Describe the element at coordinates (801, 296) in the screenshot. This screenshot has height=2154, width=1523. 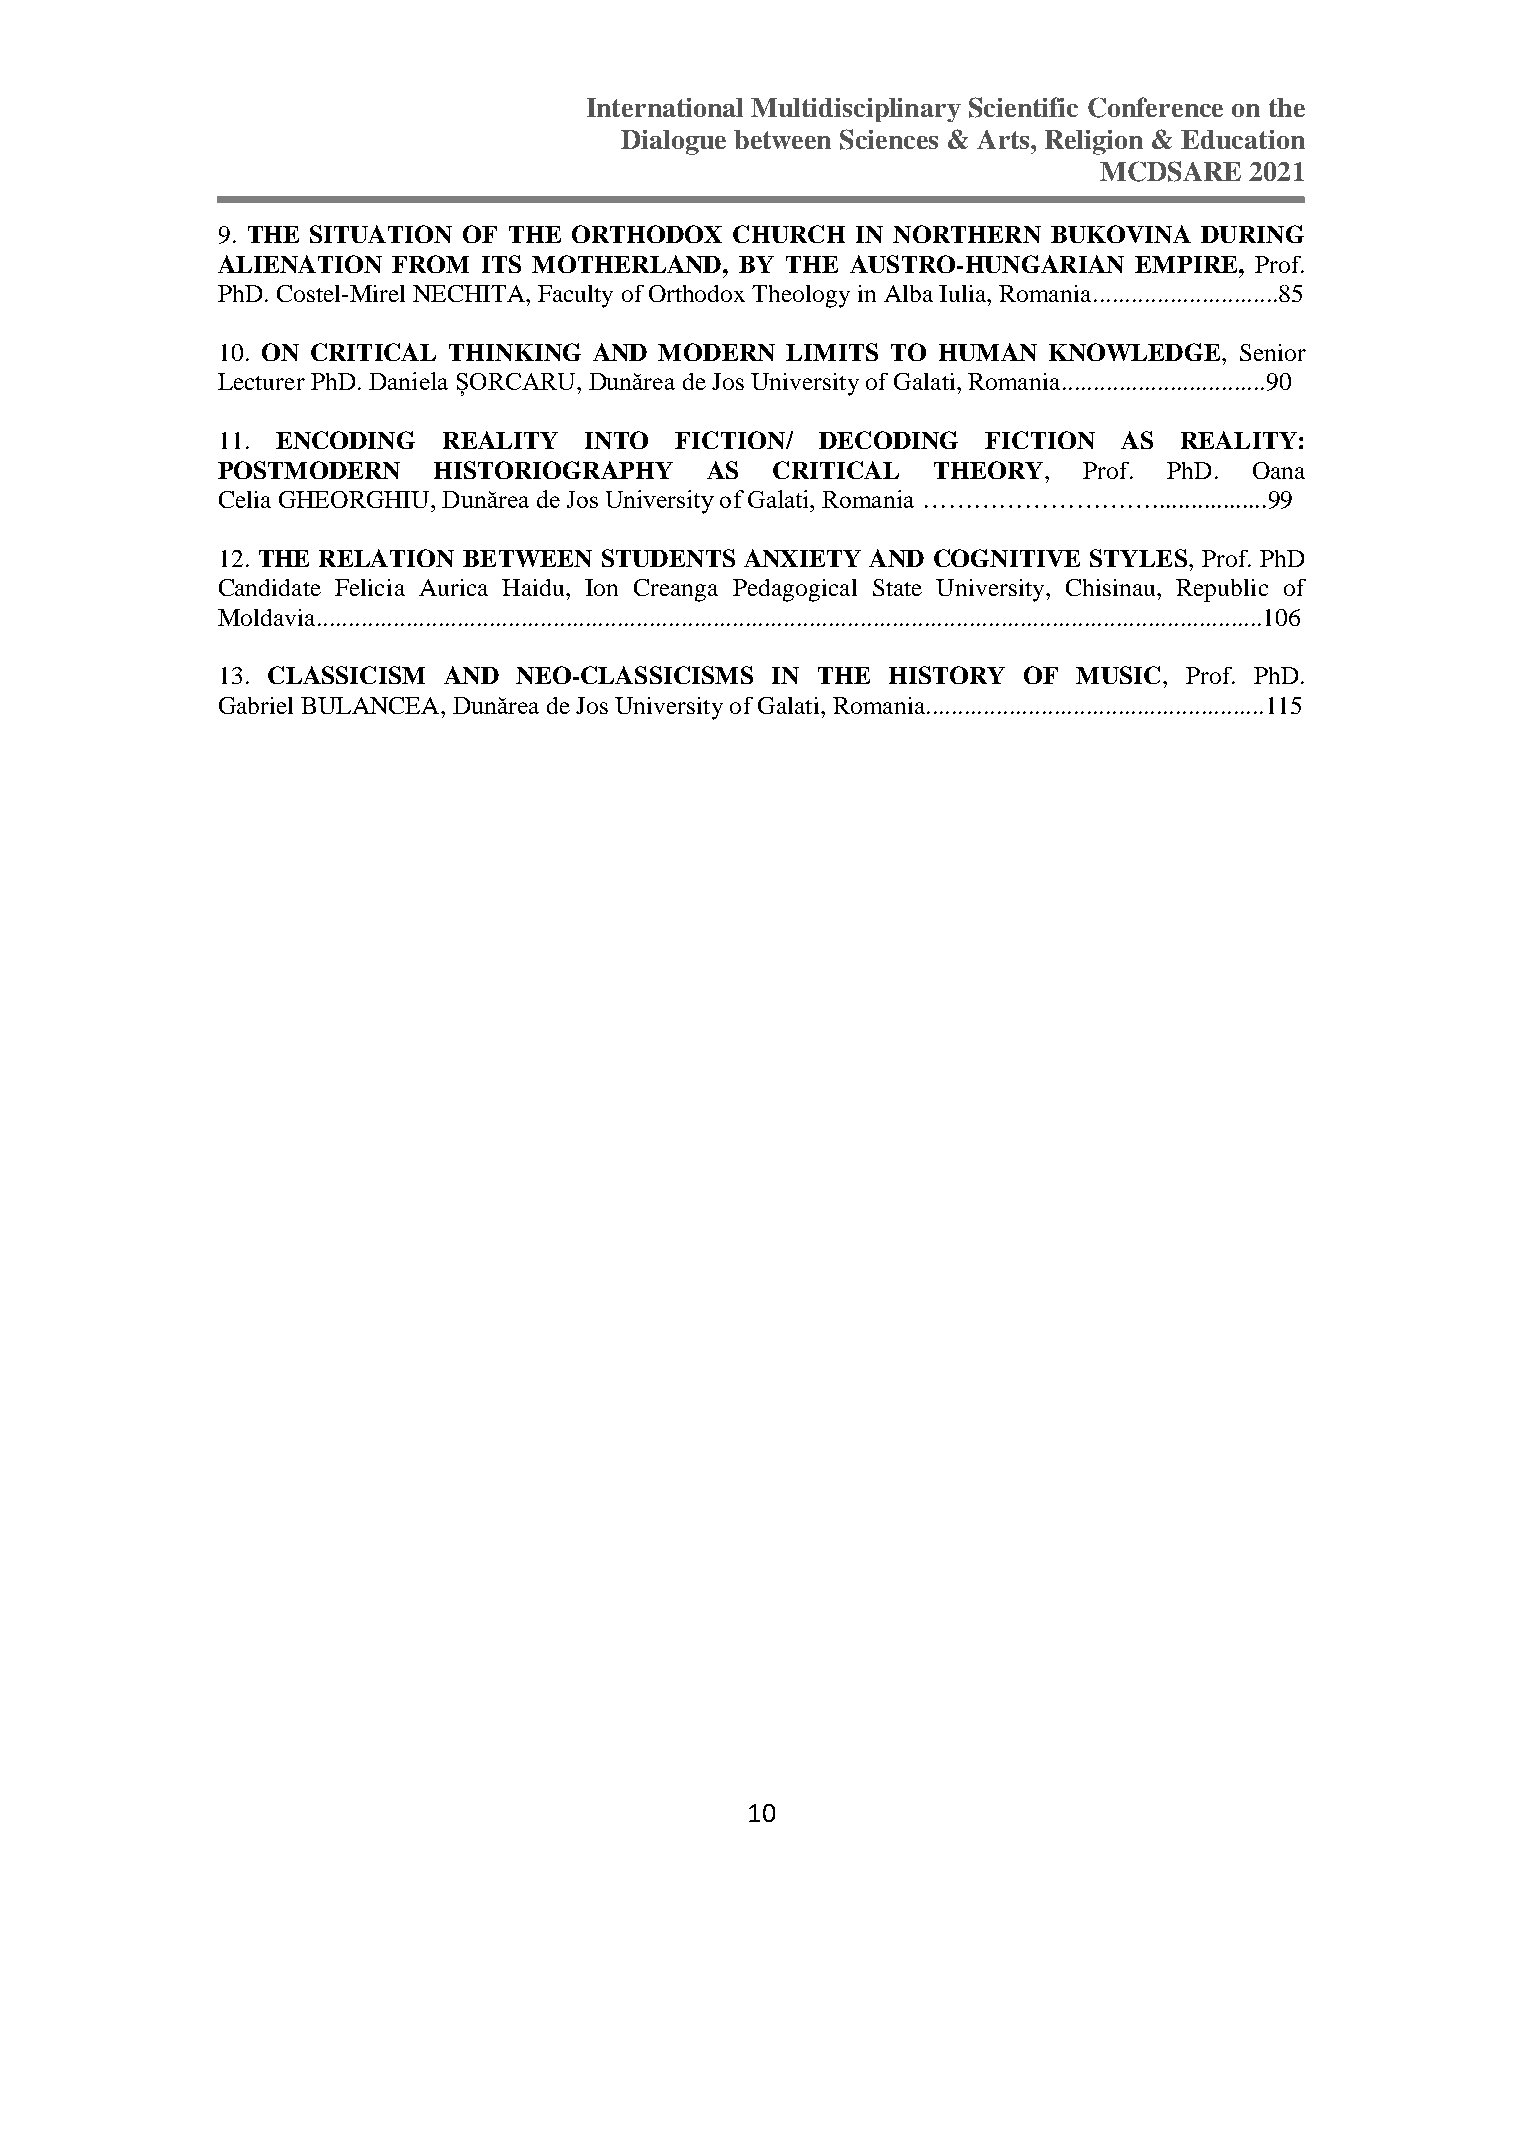
I see `Theology` at that location.
